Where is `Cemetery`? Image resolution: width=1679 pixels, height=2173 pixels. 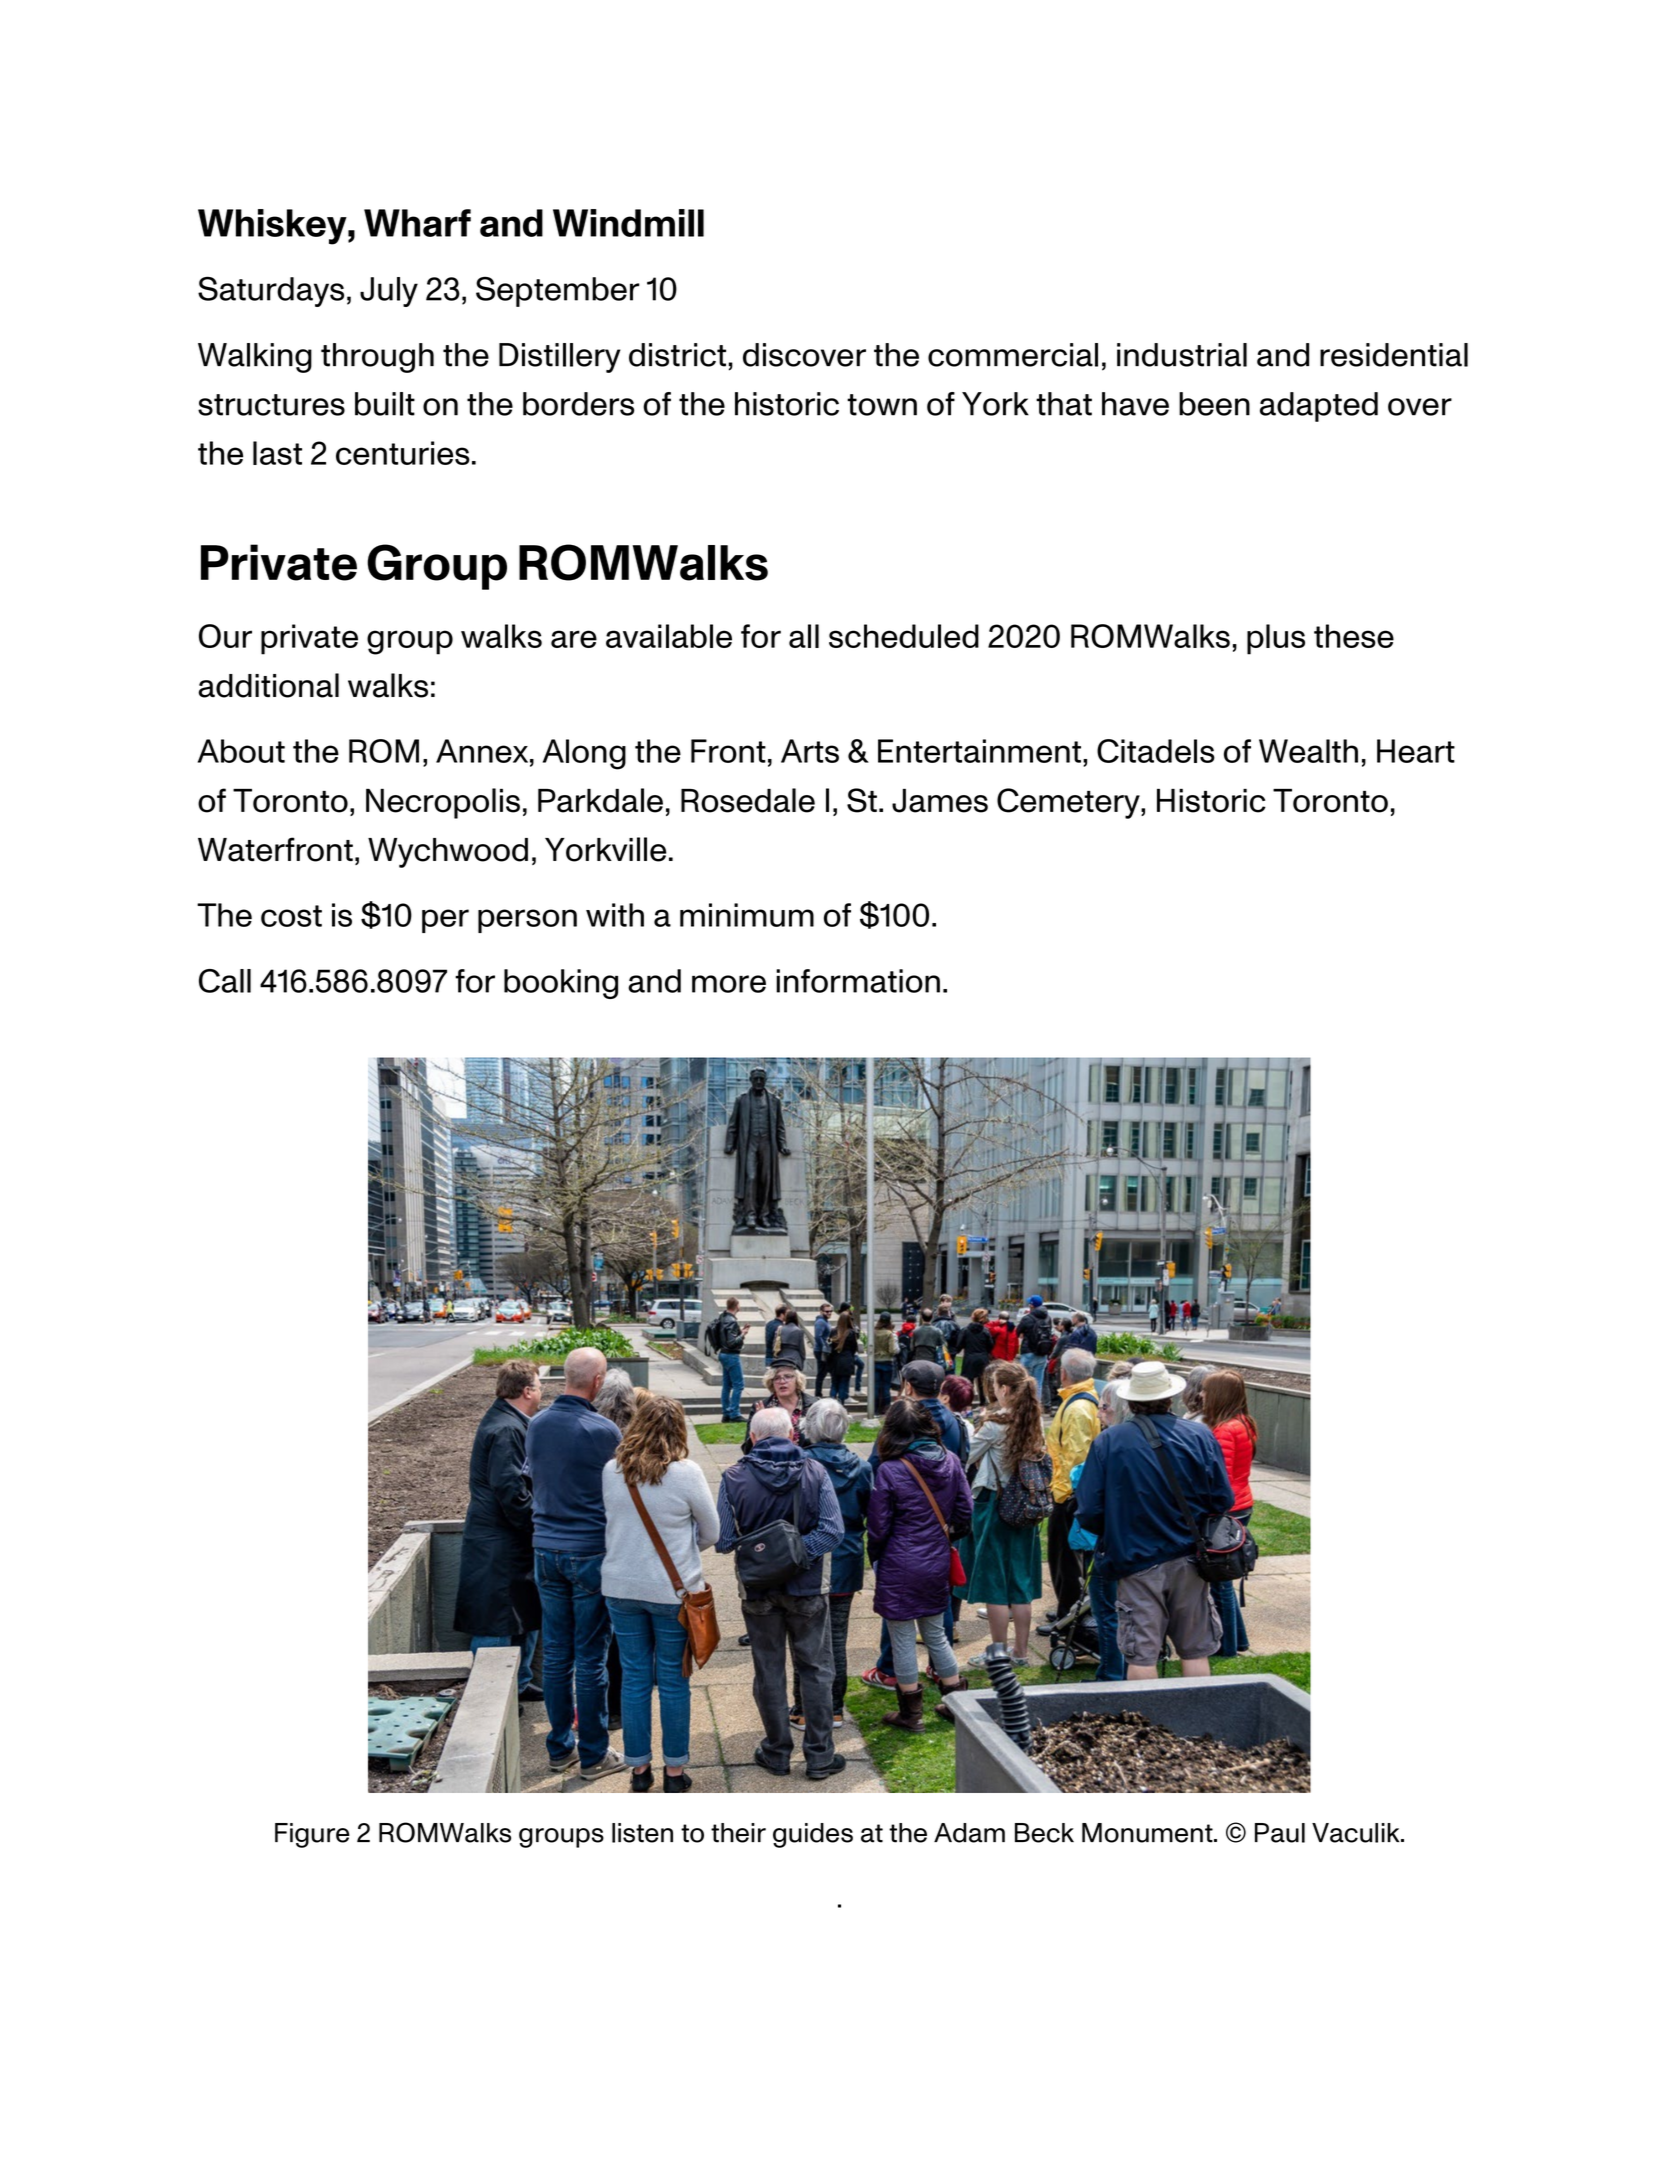 Cemetery is located at coordinates (1069, 803).
